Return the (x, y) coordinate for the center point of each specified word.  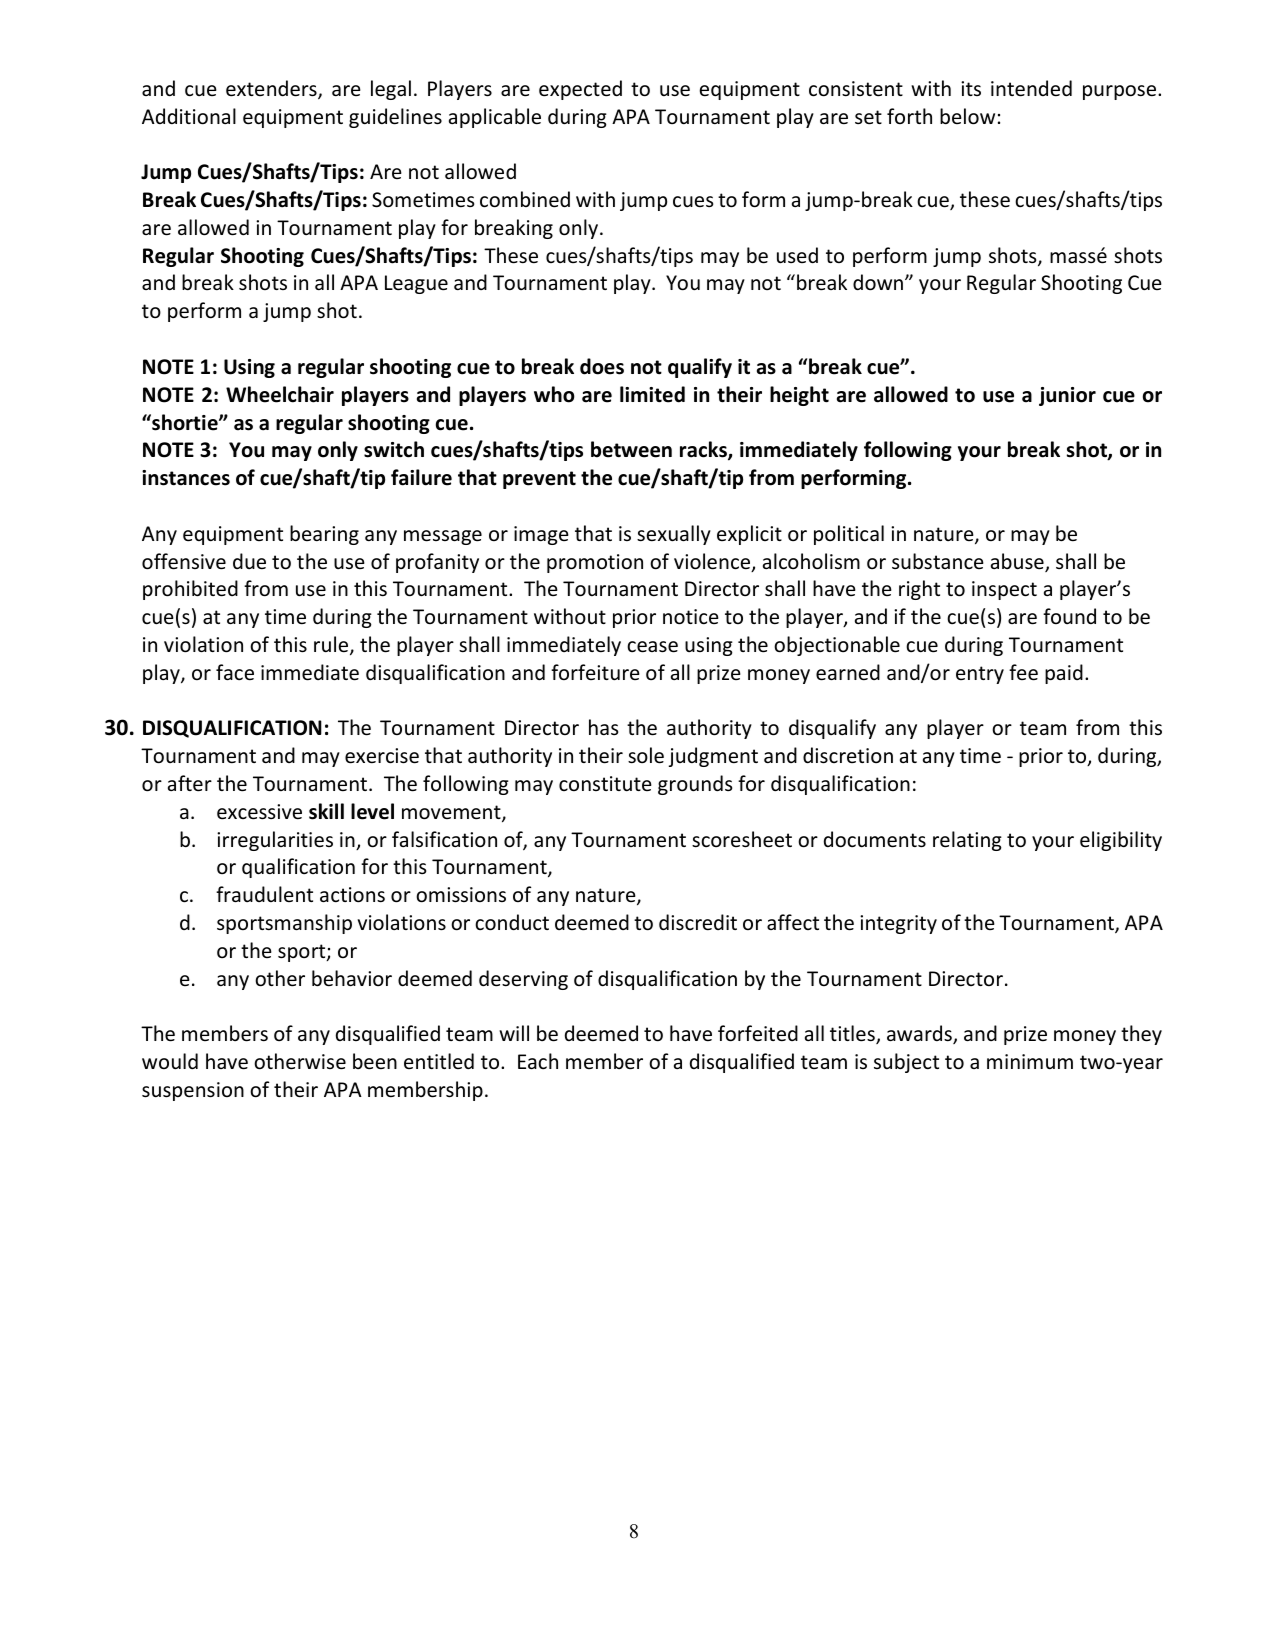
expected (580, 90)
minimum (1030, 1062)
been (375, 1061)
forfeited (758, 1033)
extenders (272, 89)
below (967, 116)
